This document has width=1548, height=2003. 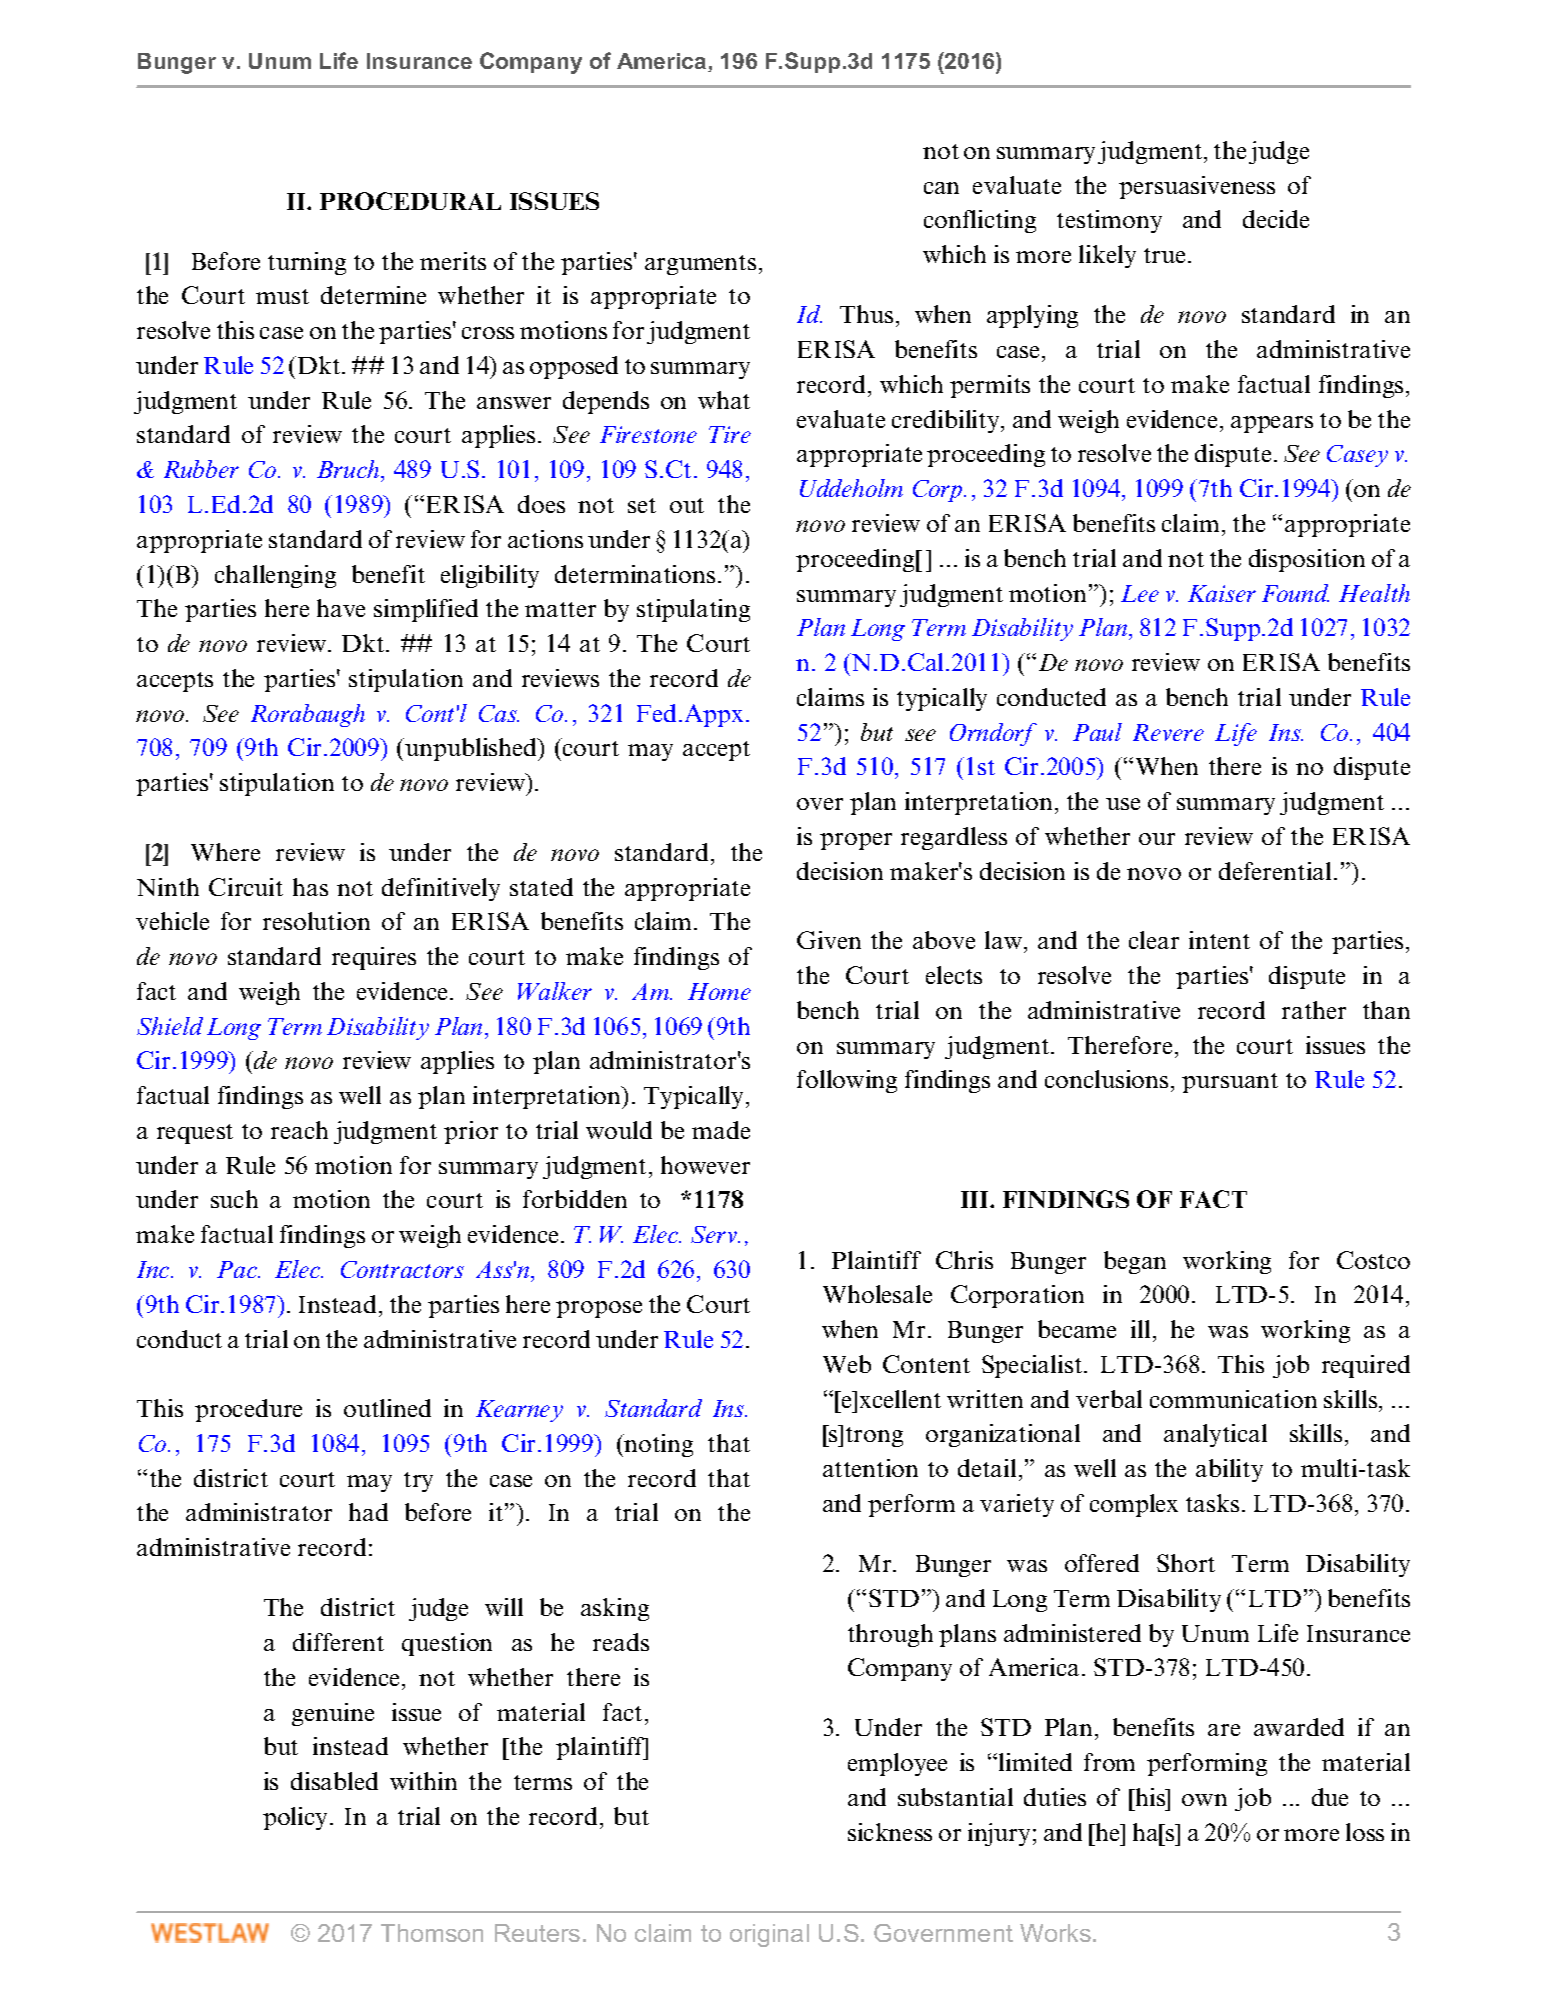 What do you see at coordinates (1276, 219) in the document?
I see `decide` at bounding box center [1276, 219].
